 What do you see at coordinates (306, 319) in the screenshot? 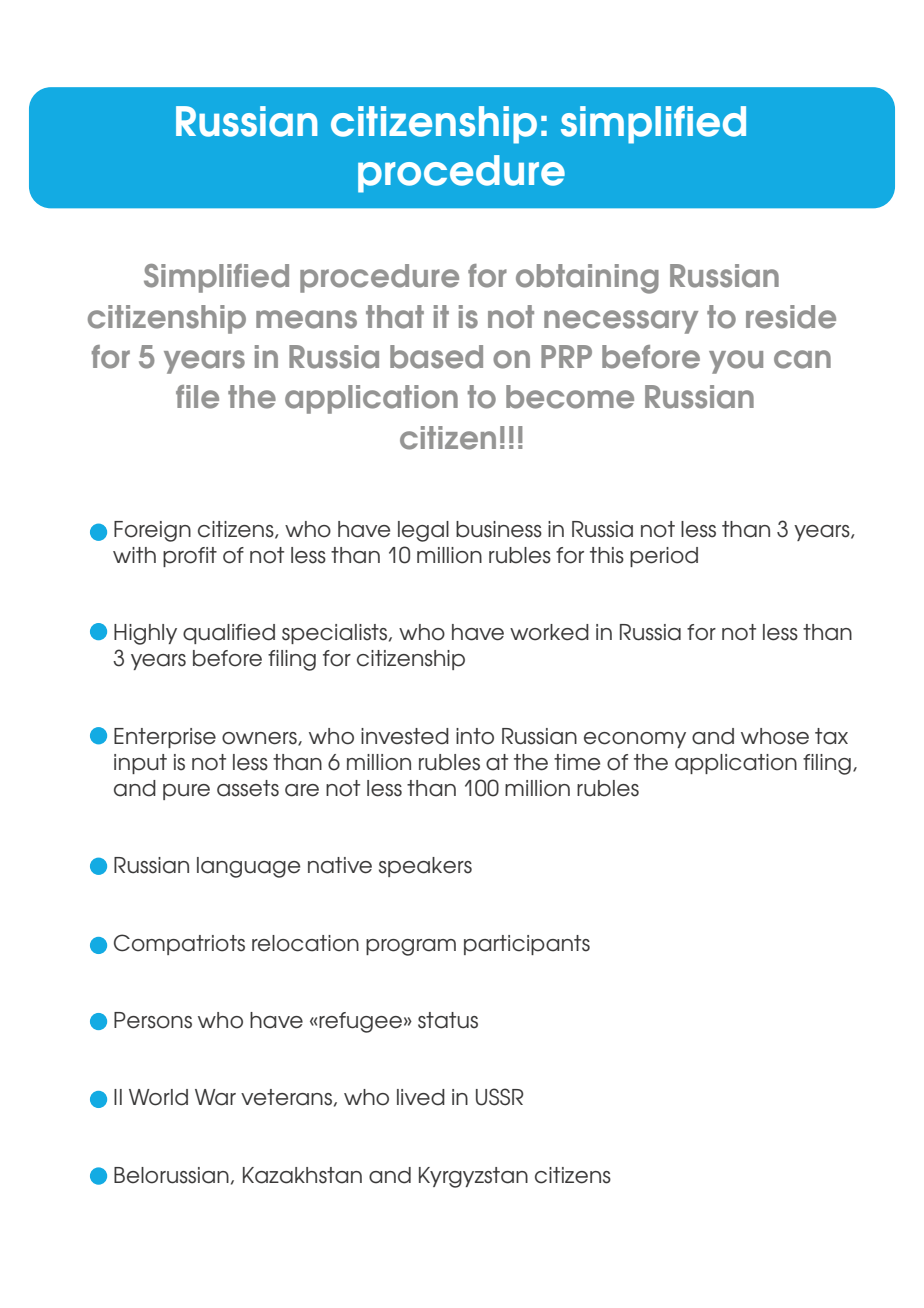
I see `means` at bounding box center [306, 319].
